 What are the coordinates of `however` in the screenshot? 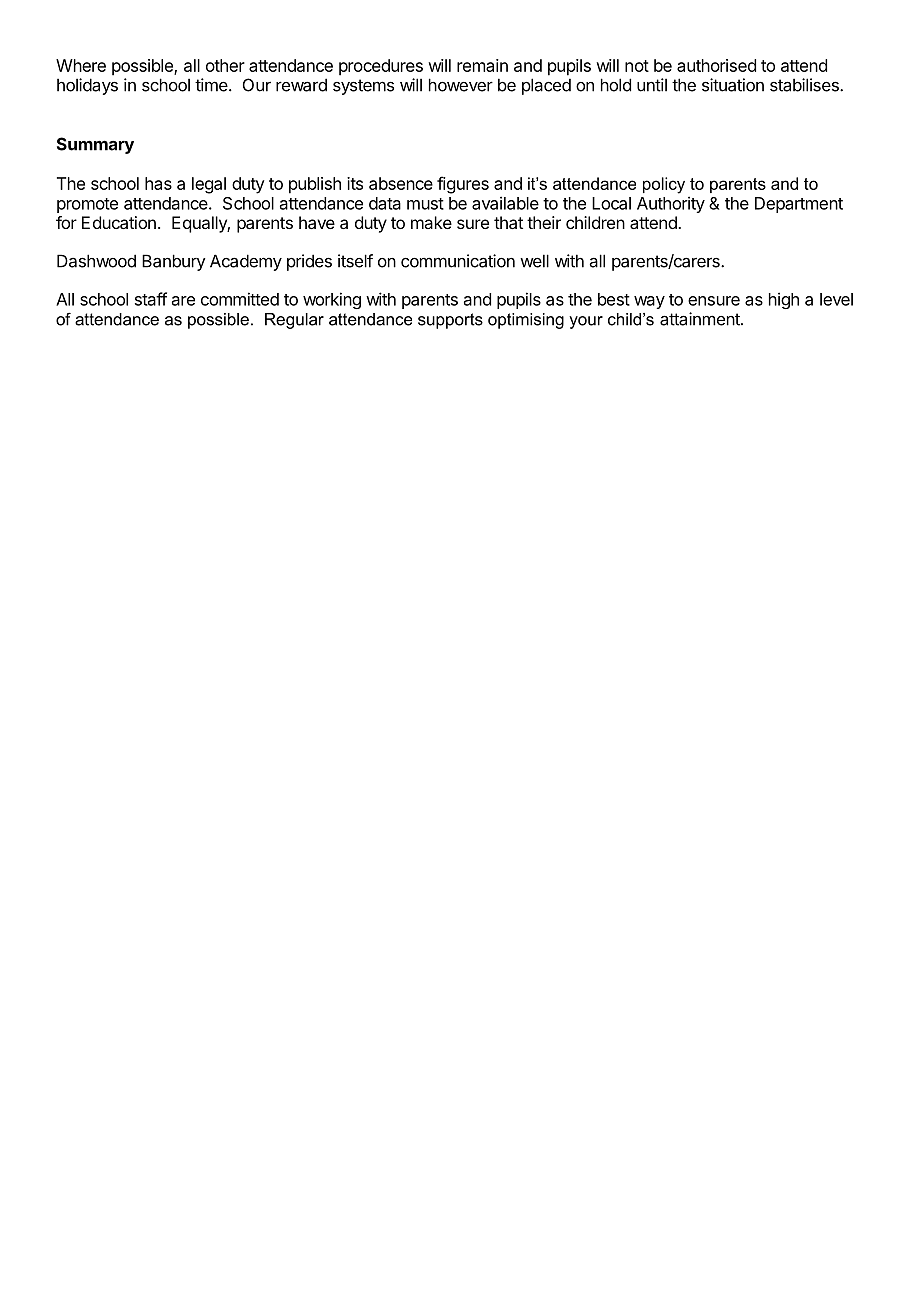 It's located at (461, 85).
